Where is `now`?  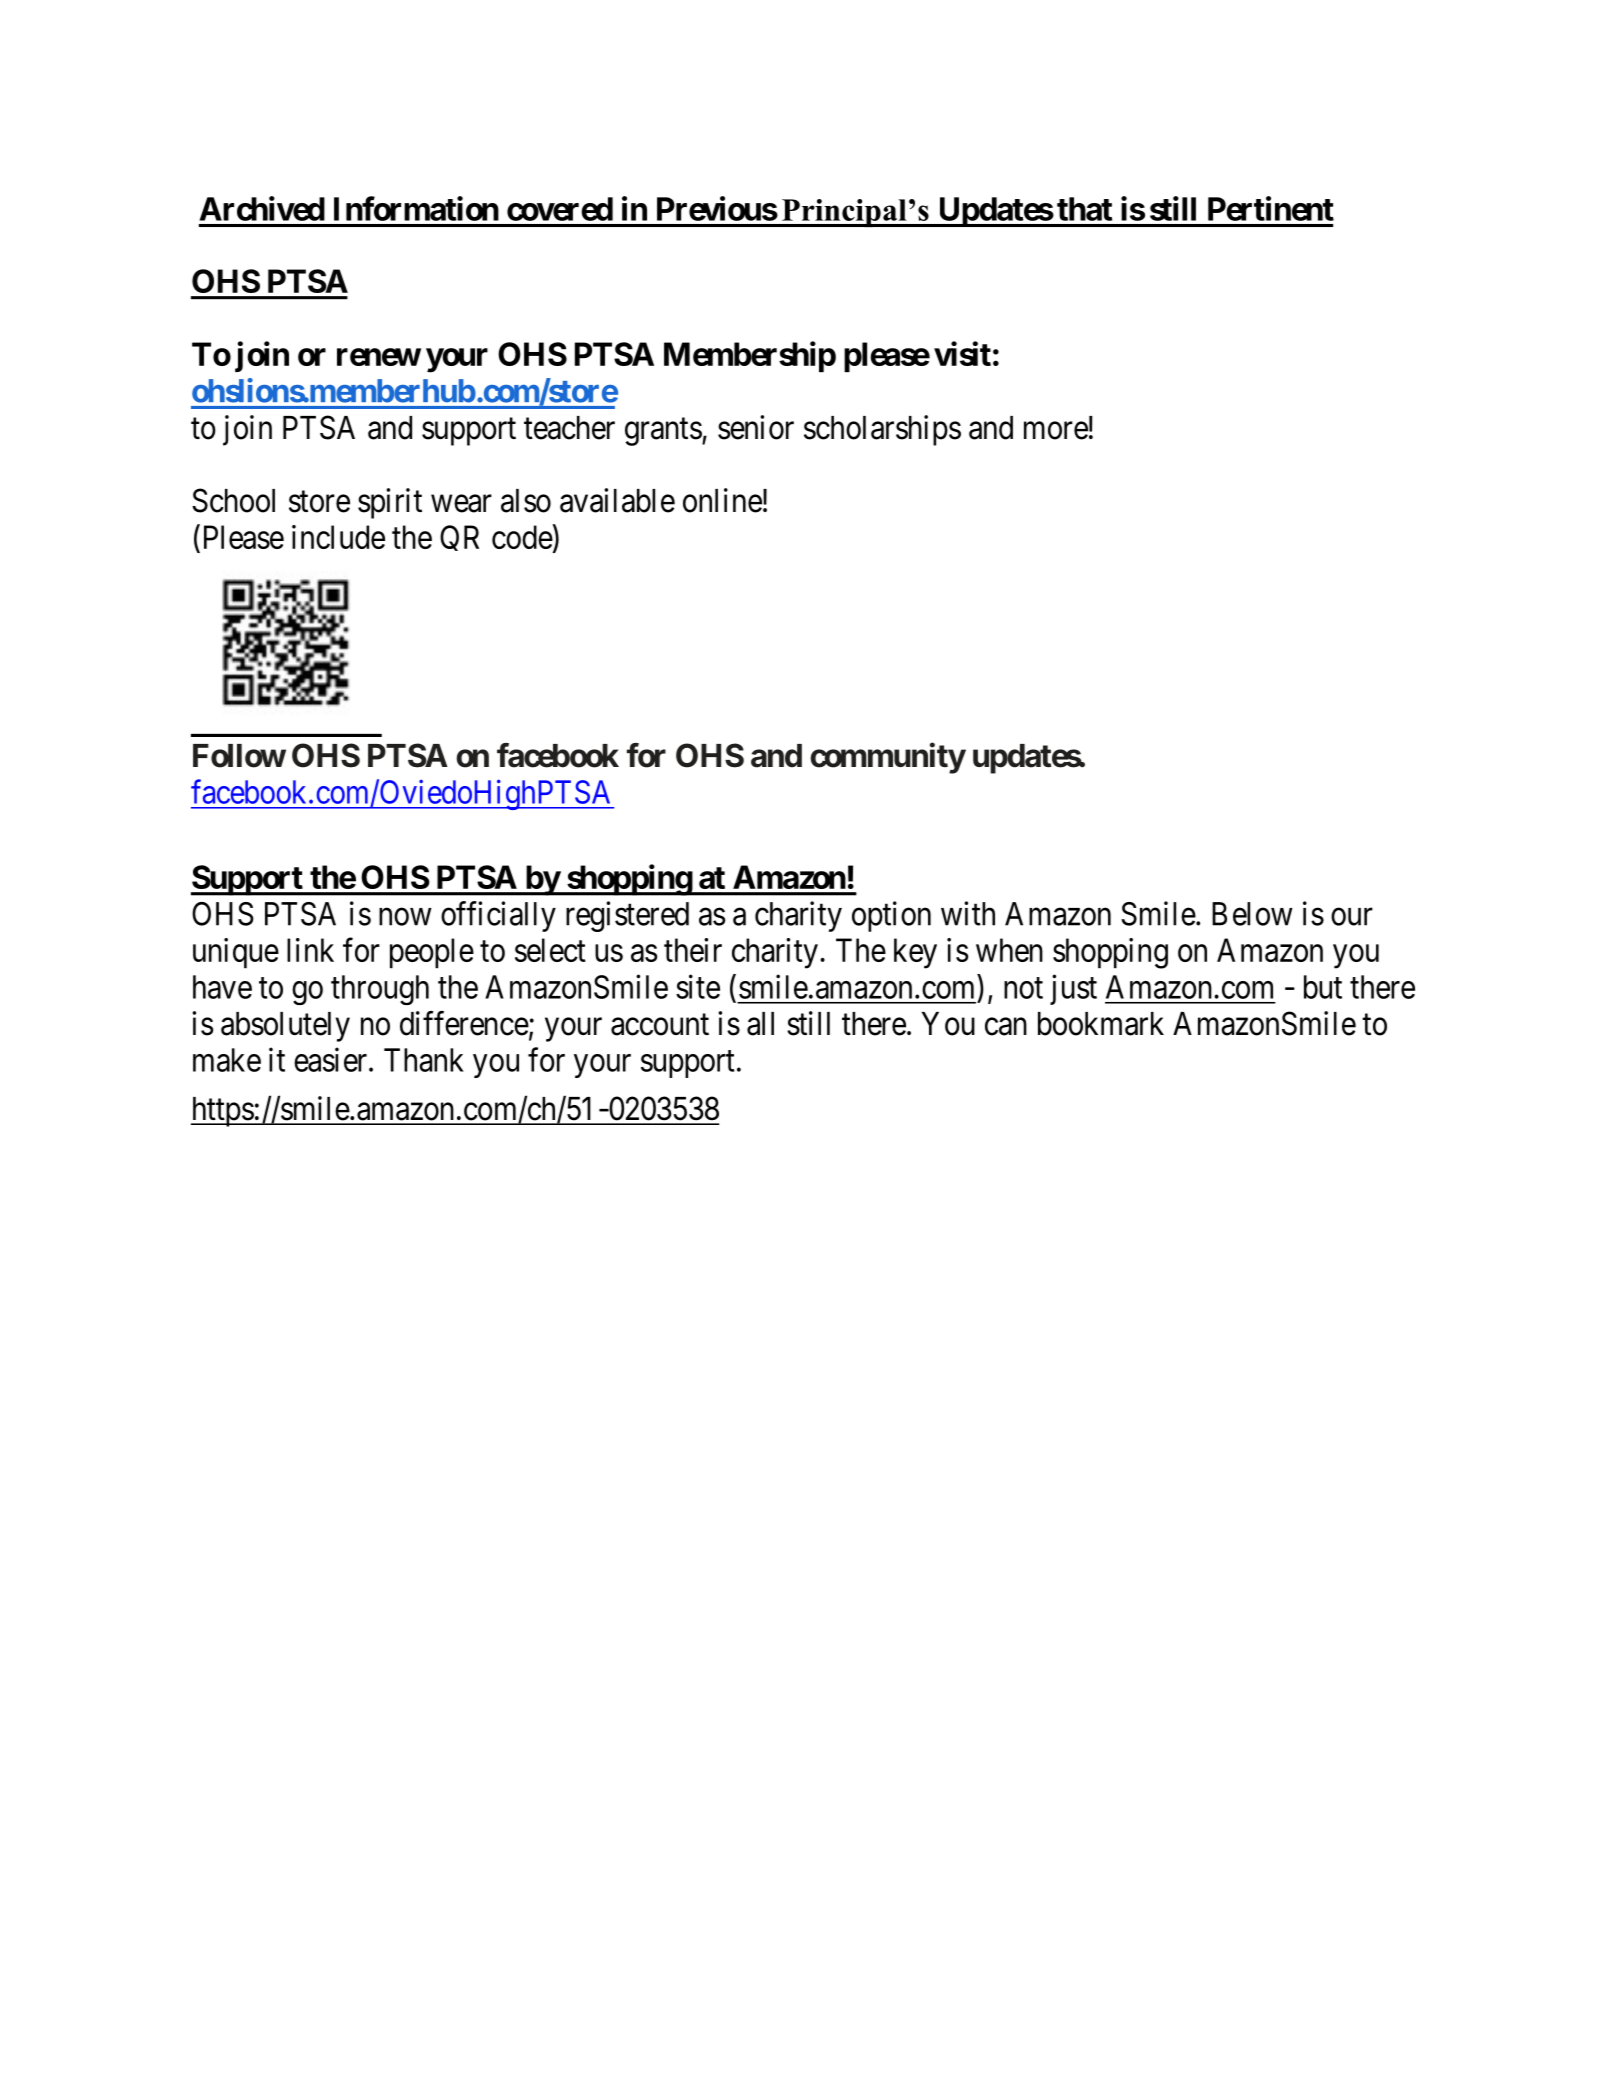
now is located at coordinates (405, 917).
